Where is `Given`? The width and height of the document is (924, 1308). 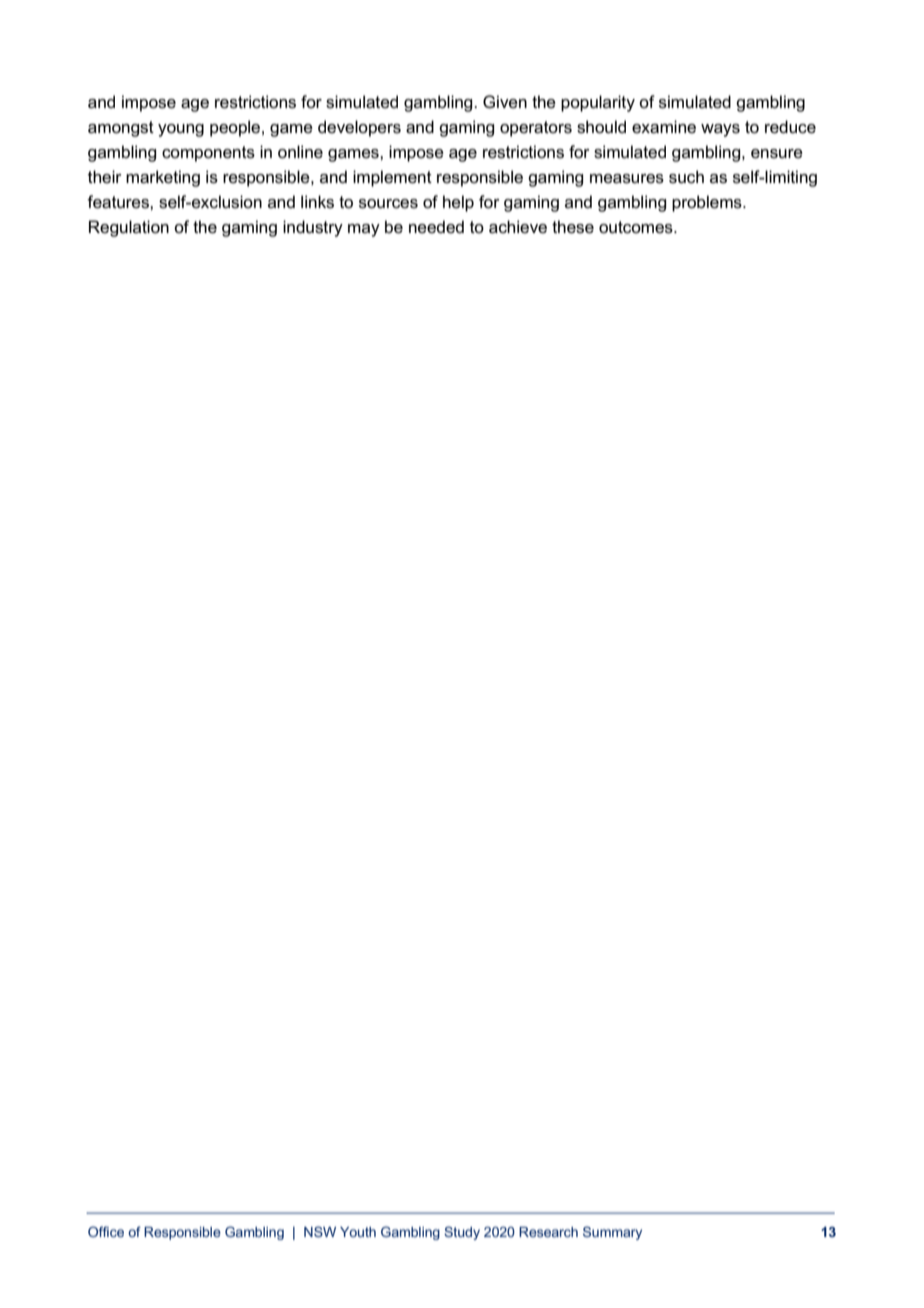
Given is located at coordinates (505, 102).
